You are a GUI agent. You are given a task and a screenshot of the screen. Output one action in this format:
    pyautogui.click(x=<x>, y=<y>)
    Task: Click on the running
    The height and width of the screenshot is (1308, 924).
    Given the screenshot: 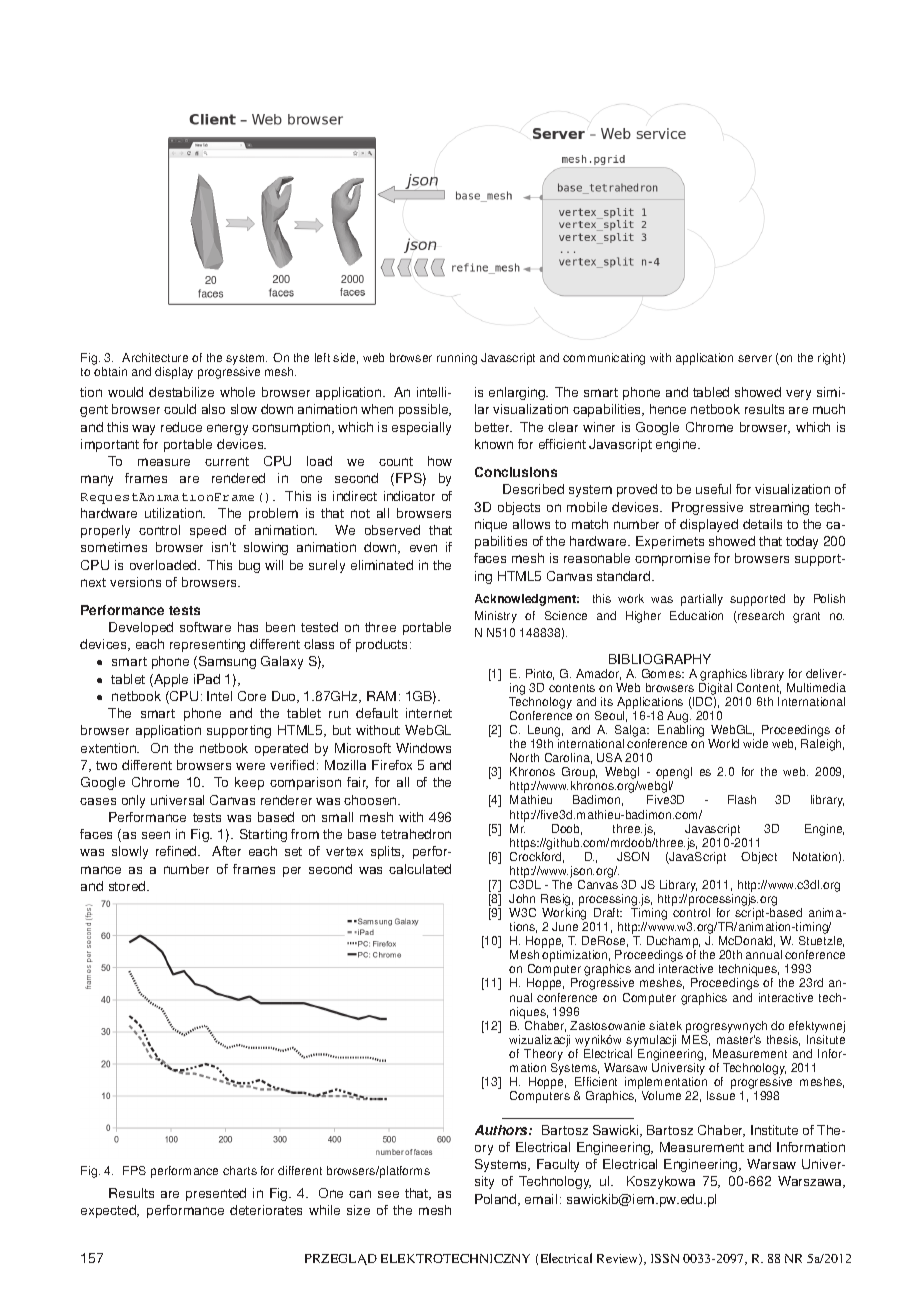 What is the action you would take?
    pyautogui.click(x=457, y=359)
